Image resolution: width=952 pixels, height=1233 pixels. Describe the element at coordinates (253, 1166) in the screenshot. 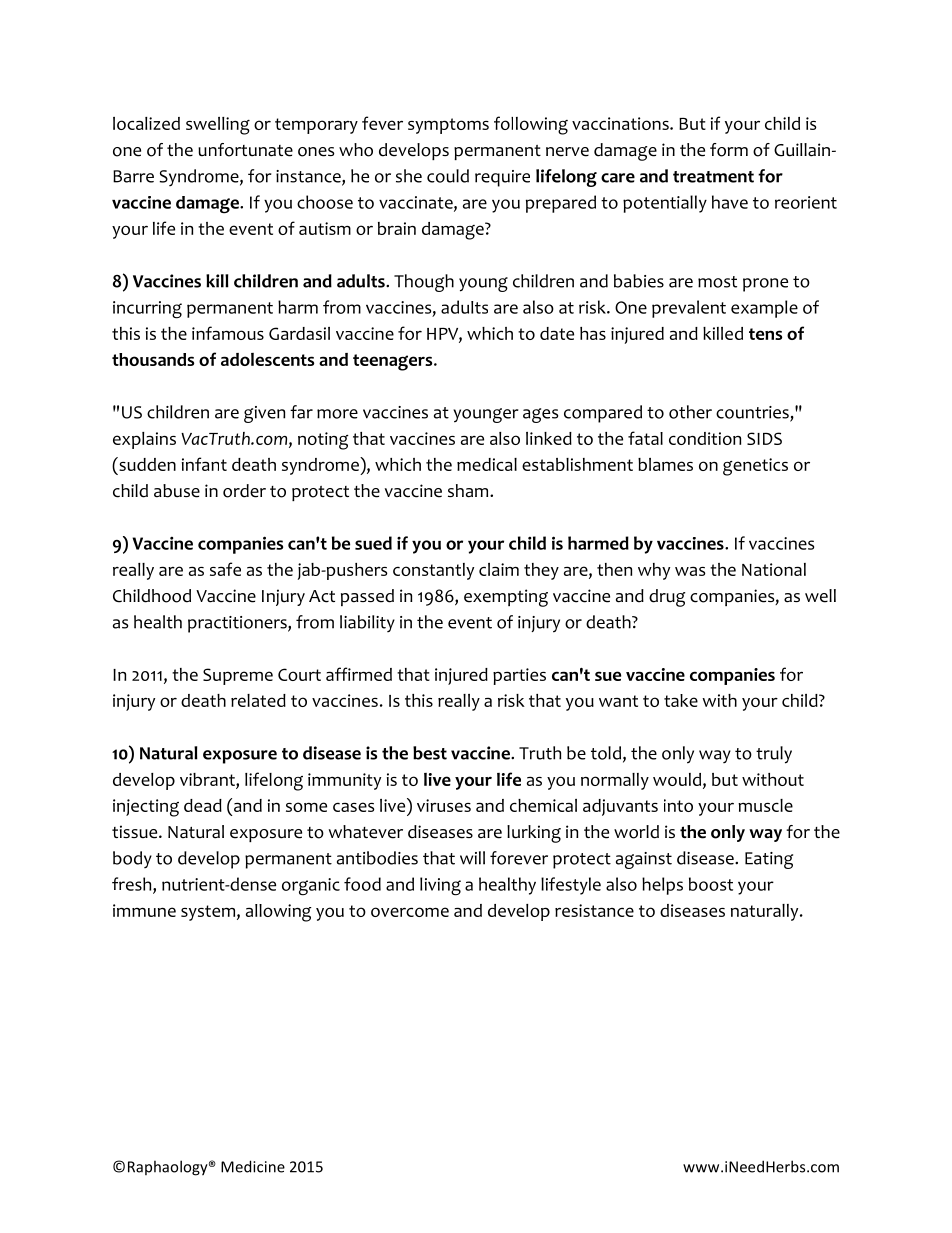

I see `Medicine` at that location.
